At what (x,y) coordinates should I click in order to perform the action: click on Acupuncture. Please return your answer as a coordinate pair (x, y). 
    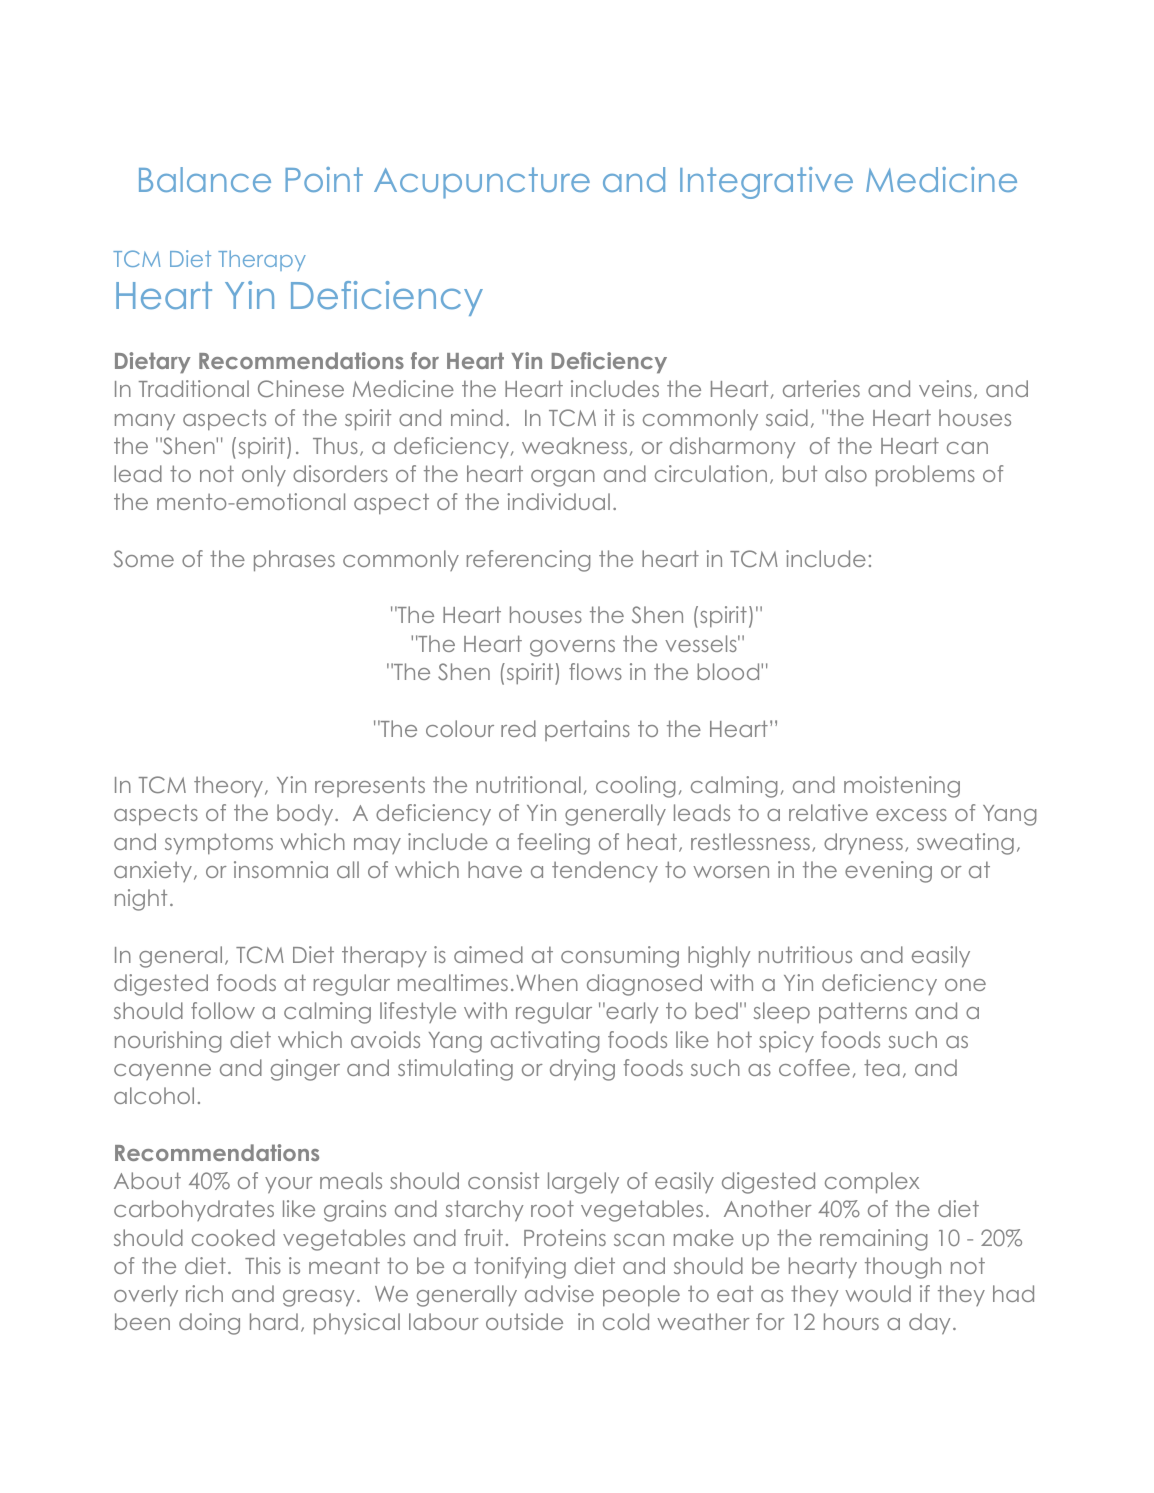
    Looking at the image, I should click on (482, 183).
